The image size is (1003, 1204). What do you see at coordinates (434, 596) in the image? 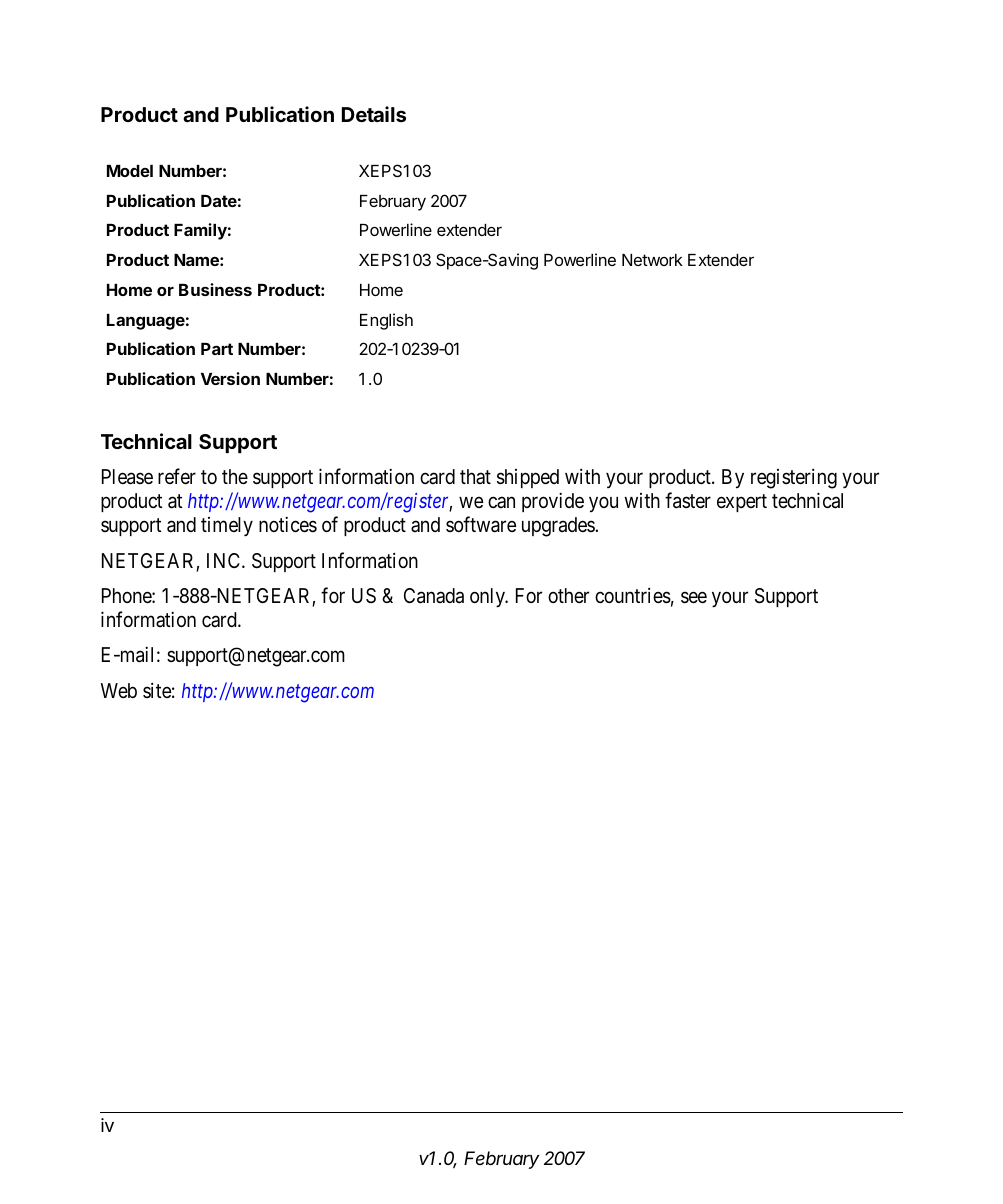
I see `Canada` at bounding box center [434, 596].
